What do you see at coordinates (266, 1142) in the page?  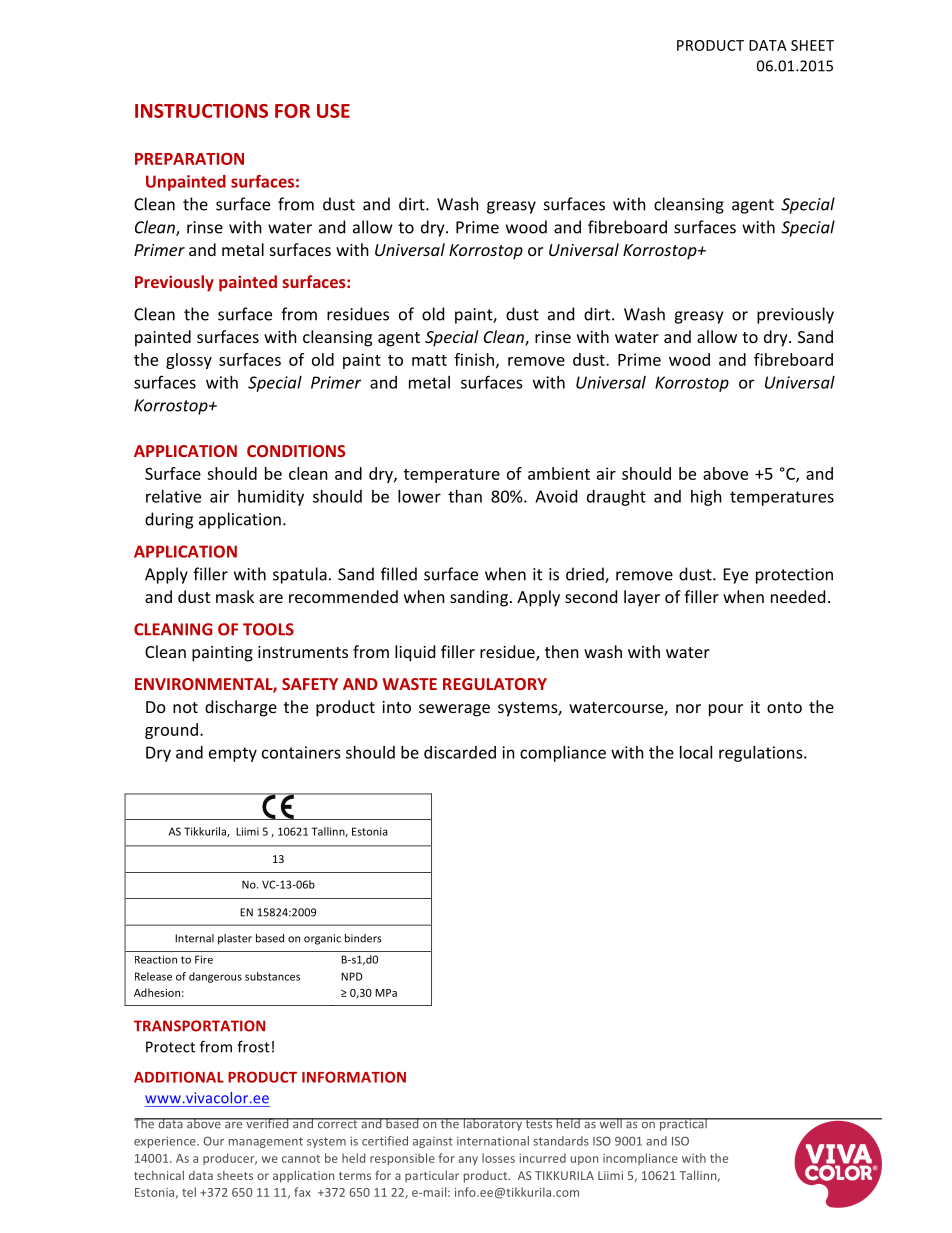 I see `management` at bounding box center [266, 1142].
